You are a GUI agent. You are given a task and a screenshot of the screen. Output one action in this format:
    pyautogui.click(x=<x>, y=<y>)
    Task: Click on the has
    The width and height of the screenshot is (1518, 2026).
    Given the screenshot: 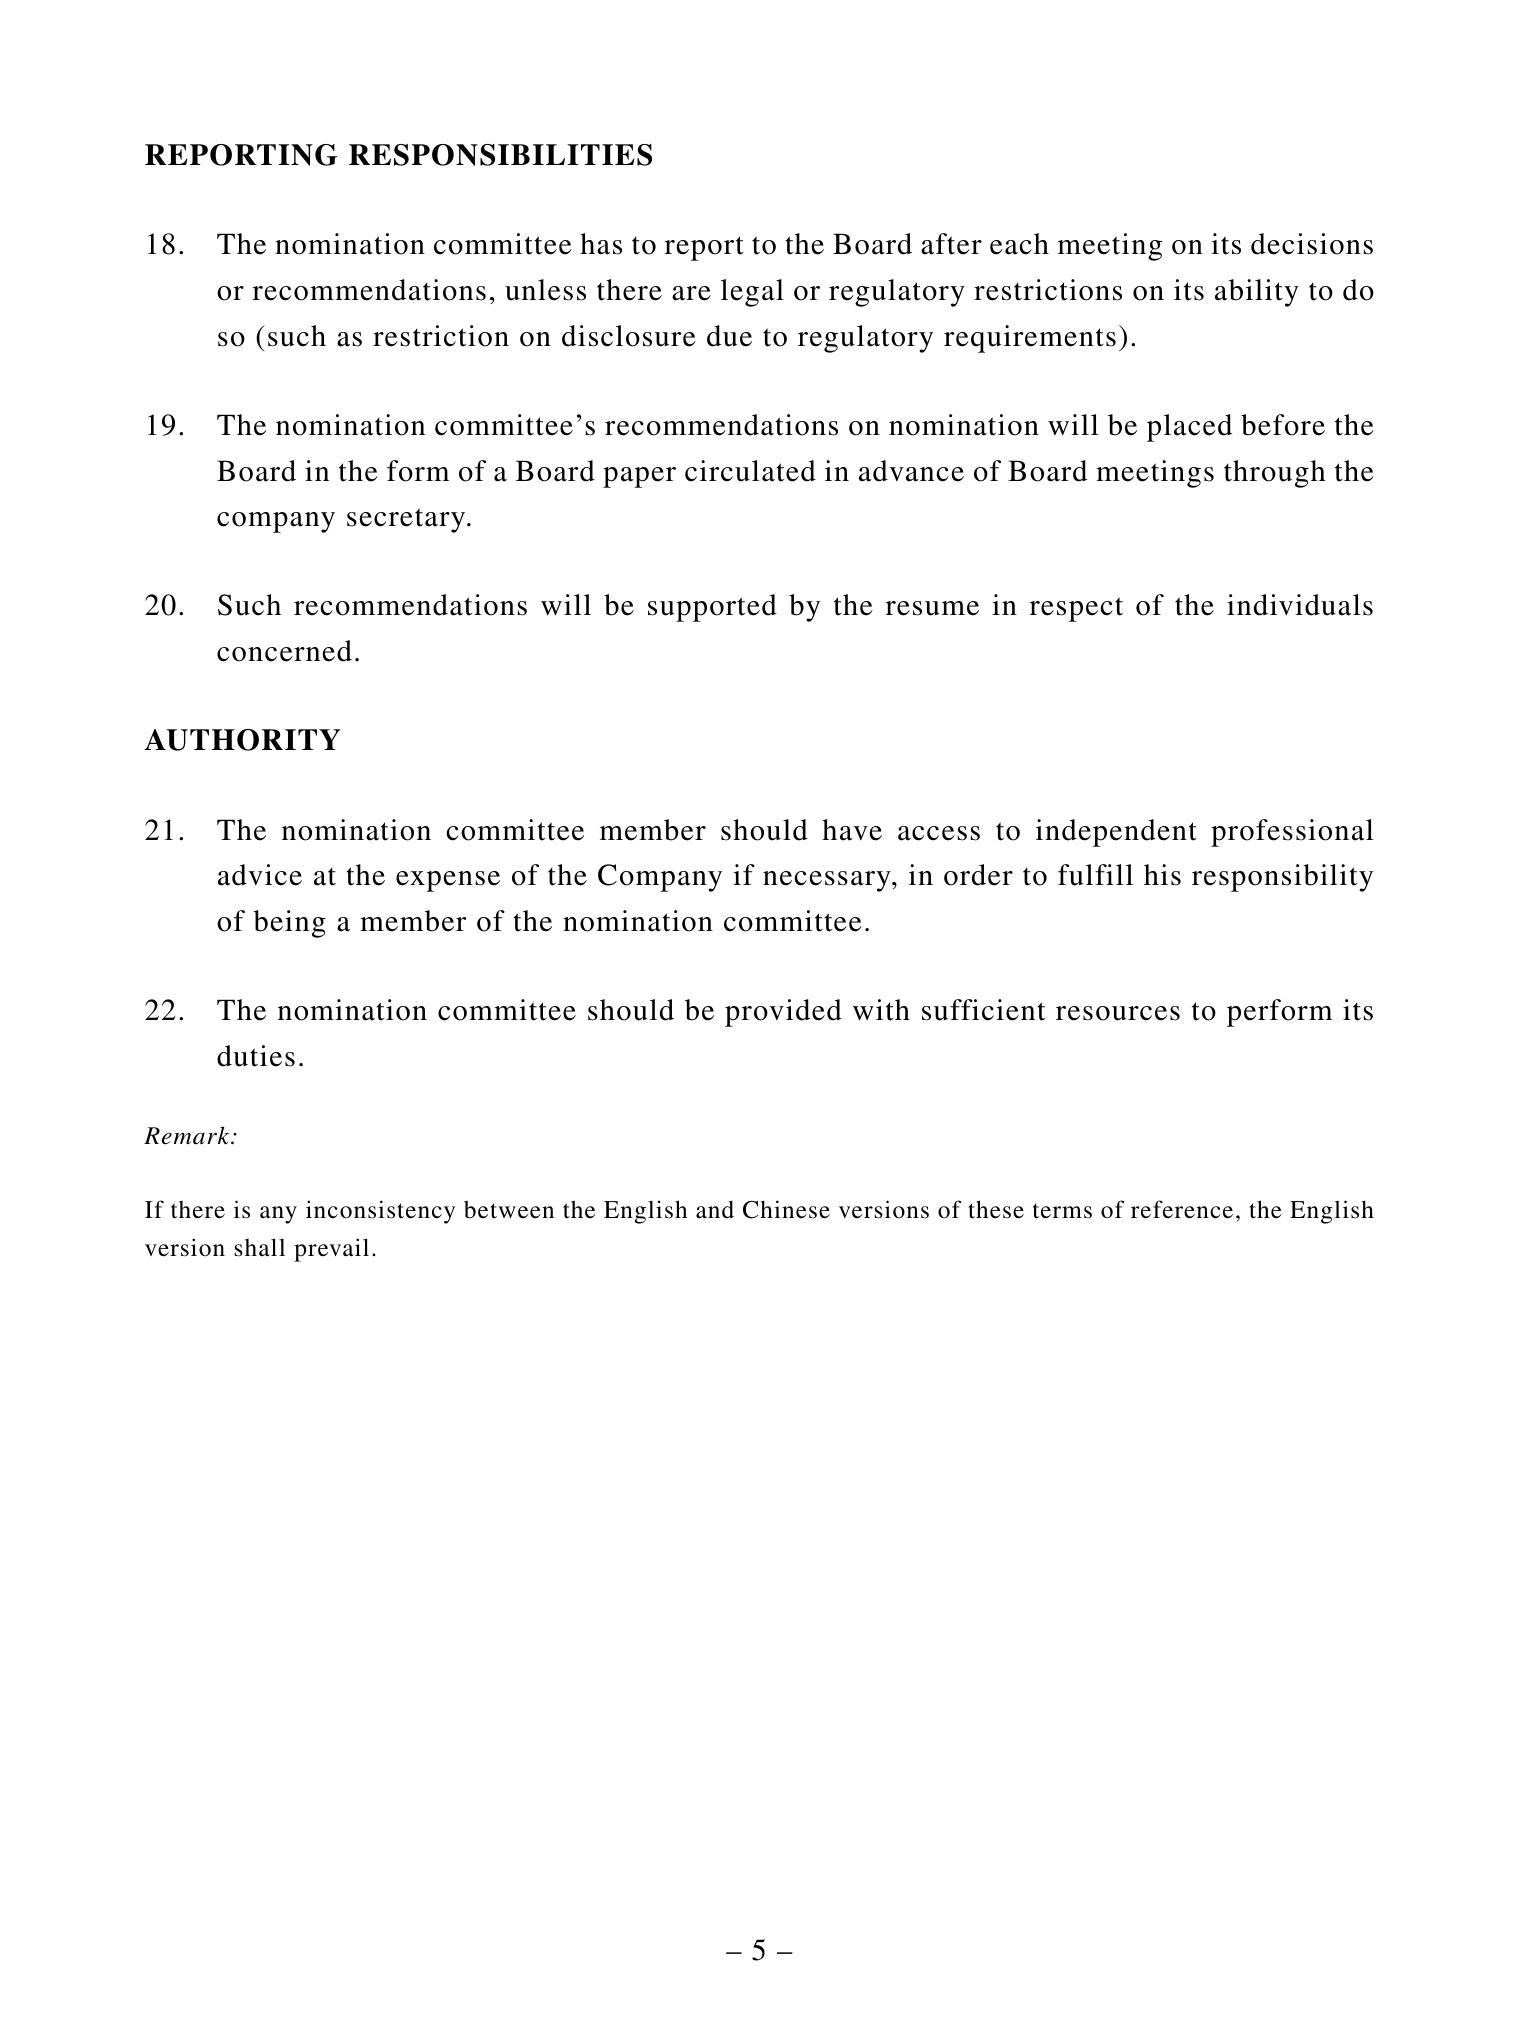 What is the action you would take?
    pyautogui.click(x=601, y=244)
